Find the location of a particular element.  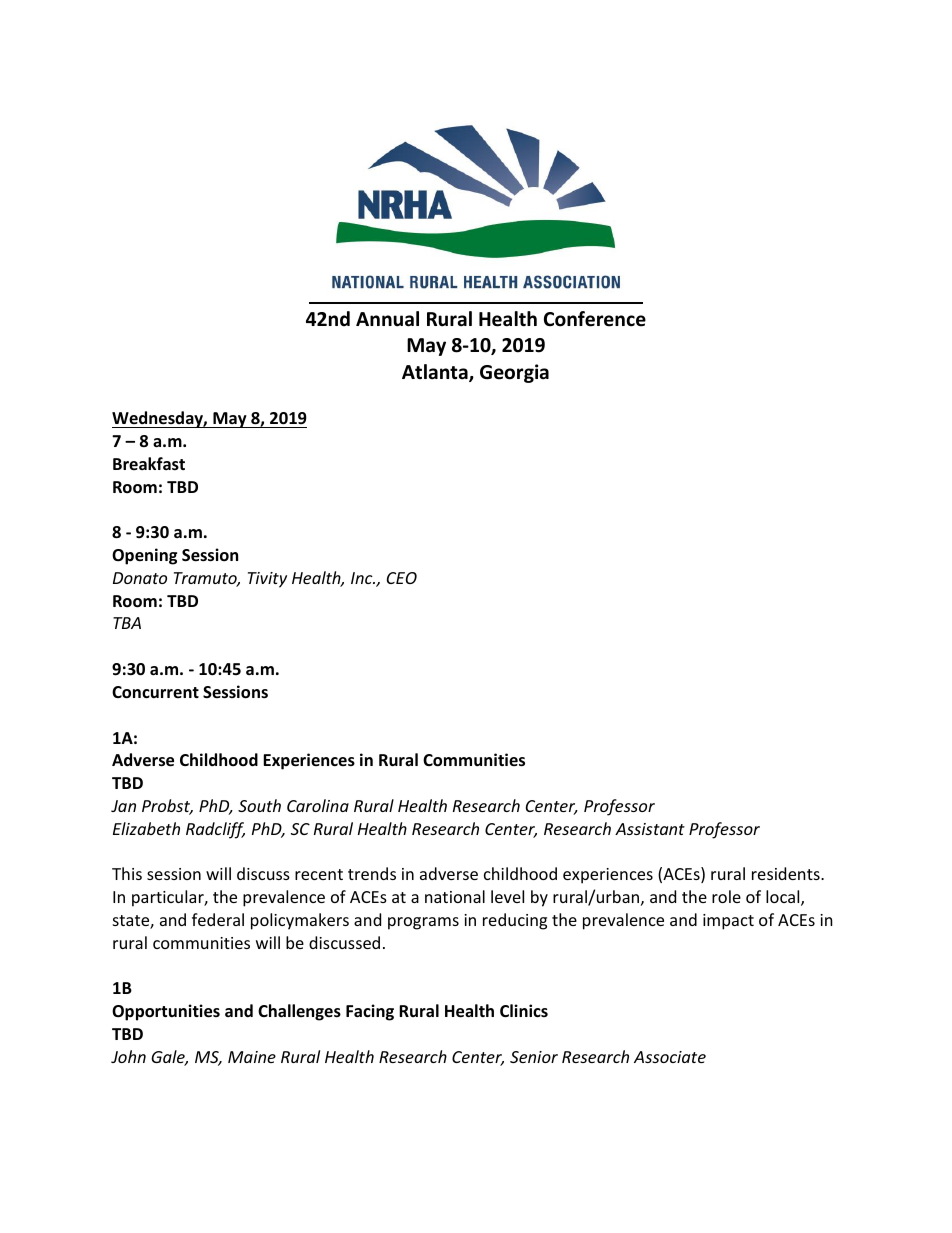

Annual is located at coordinates (387, 319).
